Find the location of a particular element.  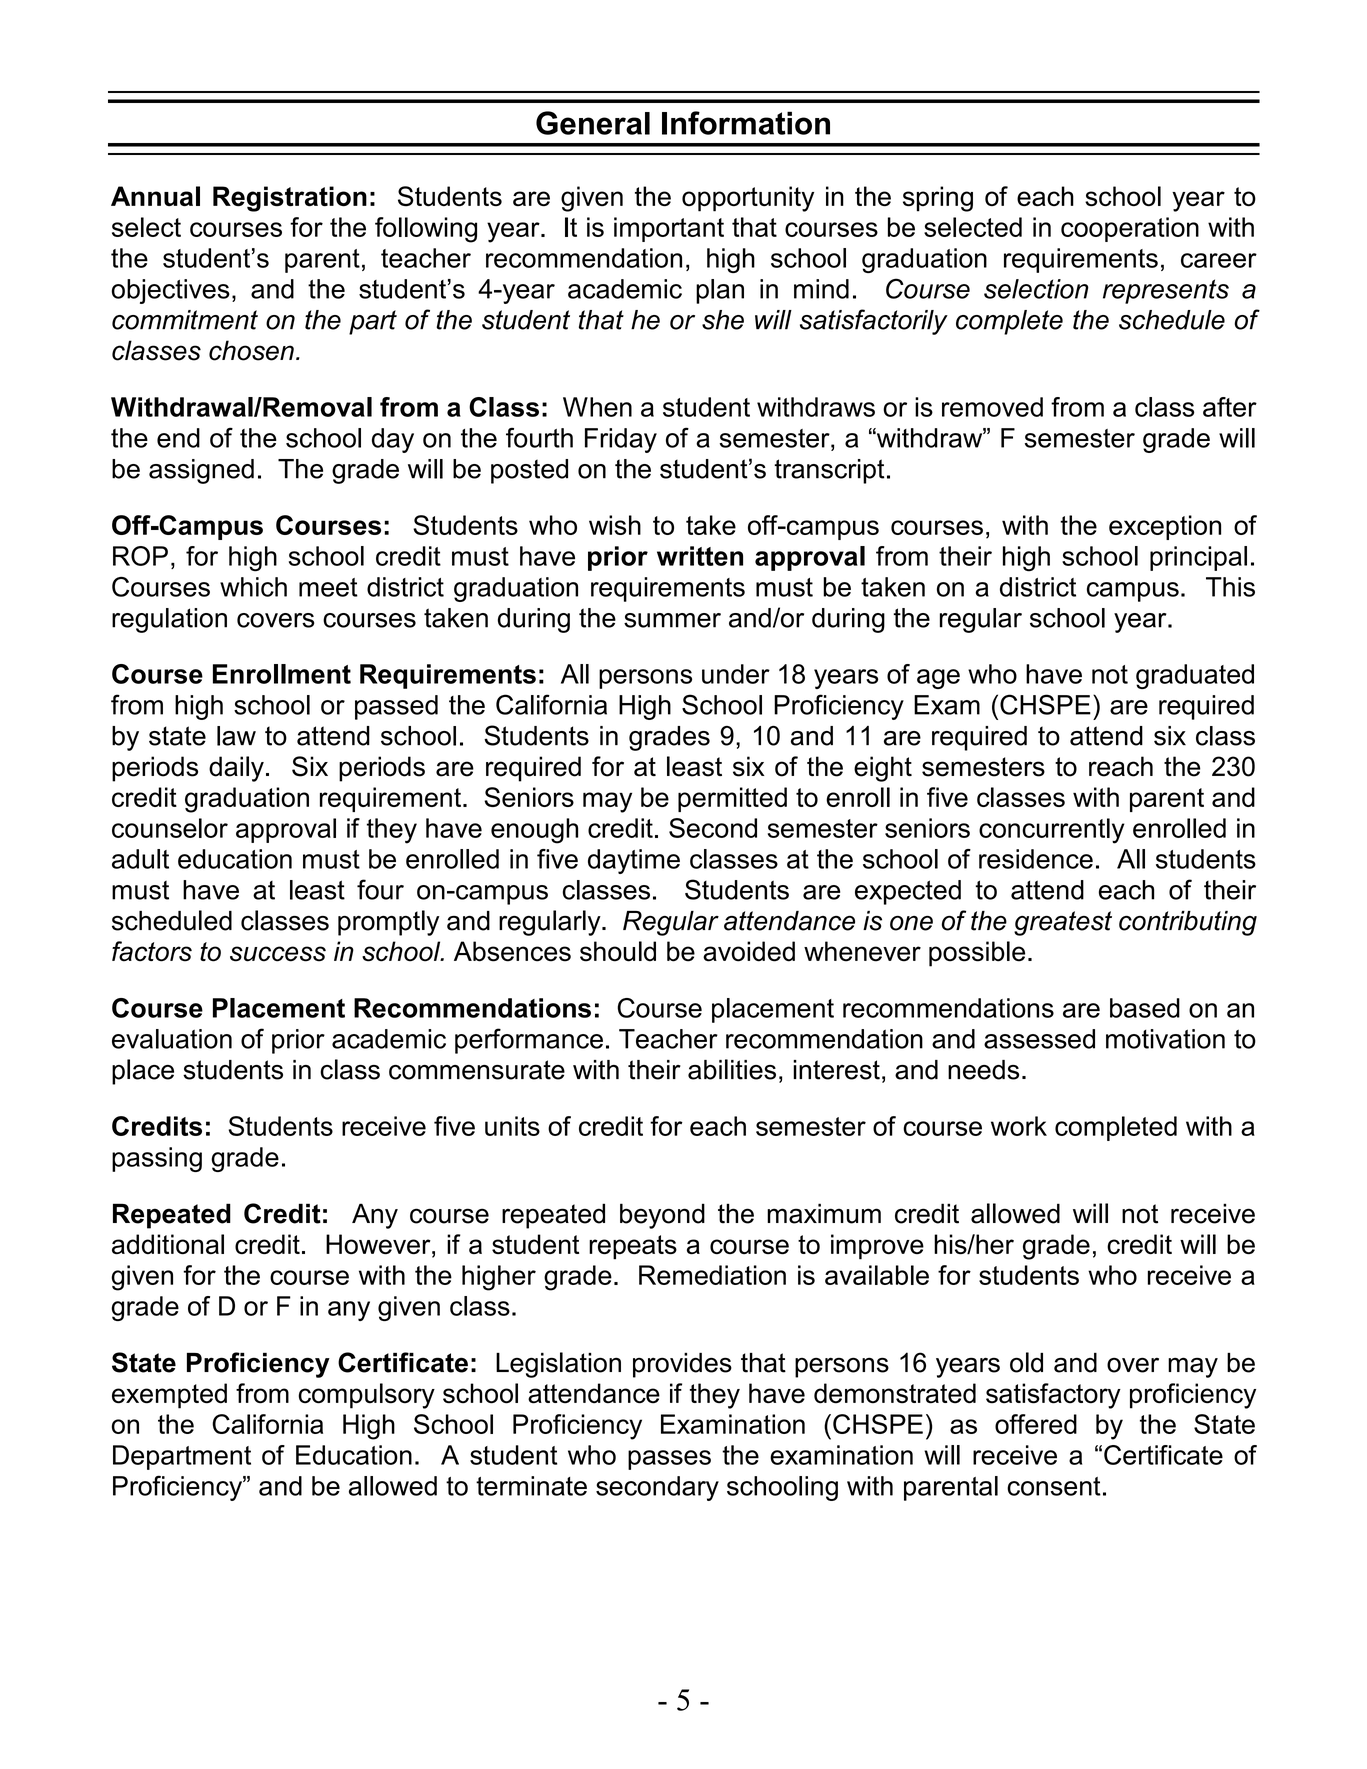

Friday is located at coordinates (621, 440).
